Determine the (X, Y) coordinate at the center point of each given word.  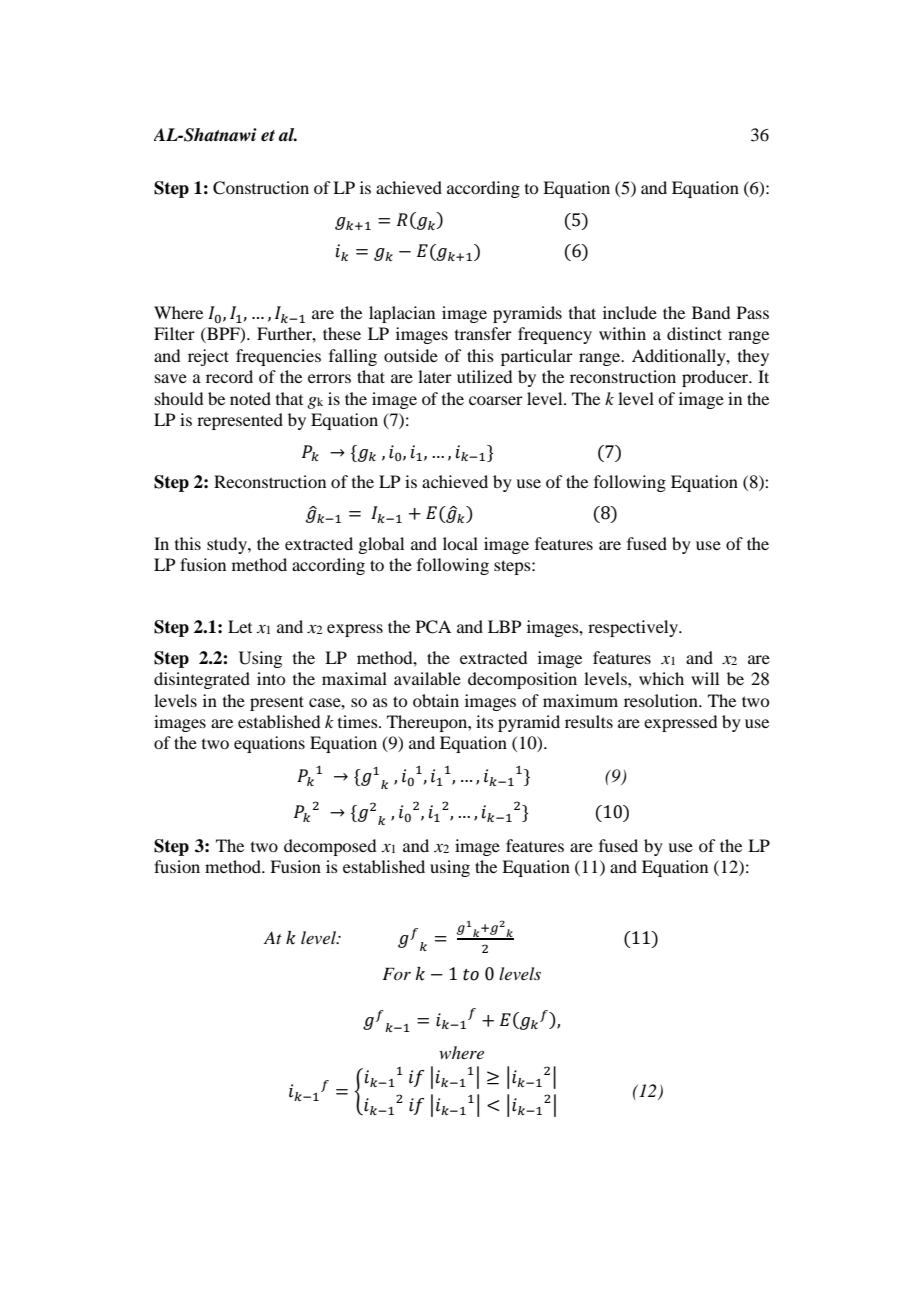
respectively (634, 628)
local (460, 543)
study (228, 545)
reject (208, 357)
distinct (694, 333)
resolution (662, 700)
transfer (483, 333)
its (485, 721)
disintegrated (202, 680)
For (396, 973)
